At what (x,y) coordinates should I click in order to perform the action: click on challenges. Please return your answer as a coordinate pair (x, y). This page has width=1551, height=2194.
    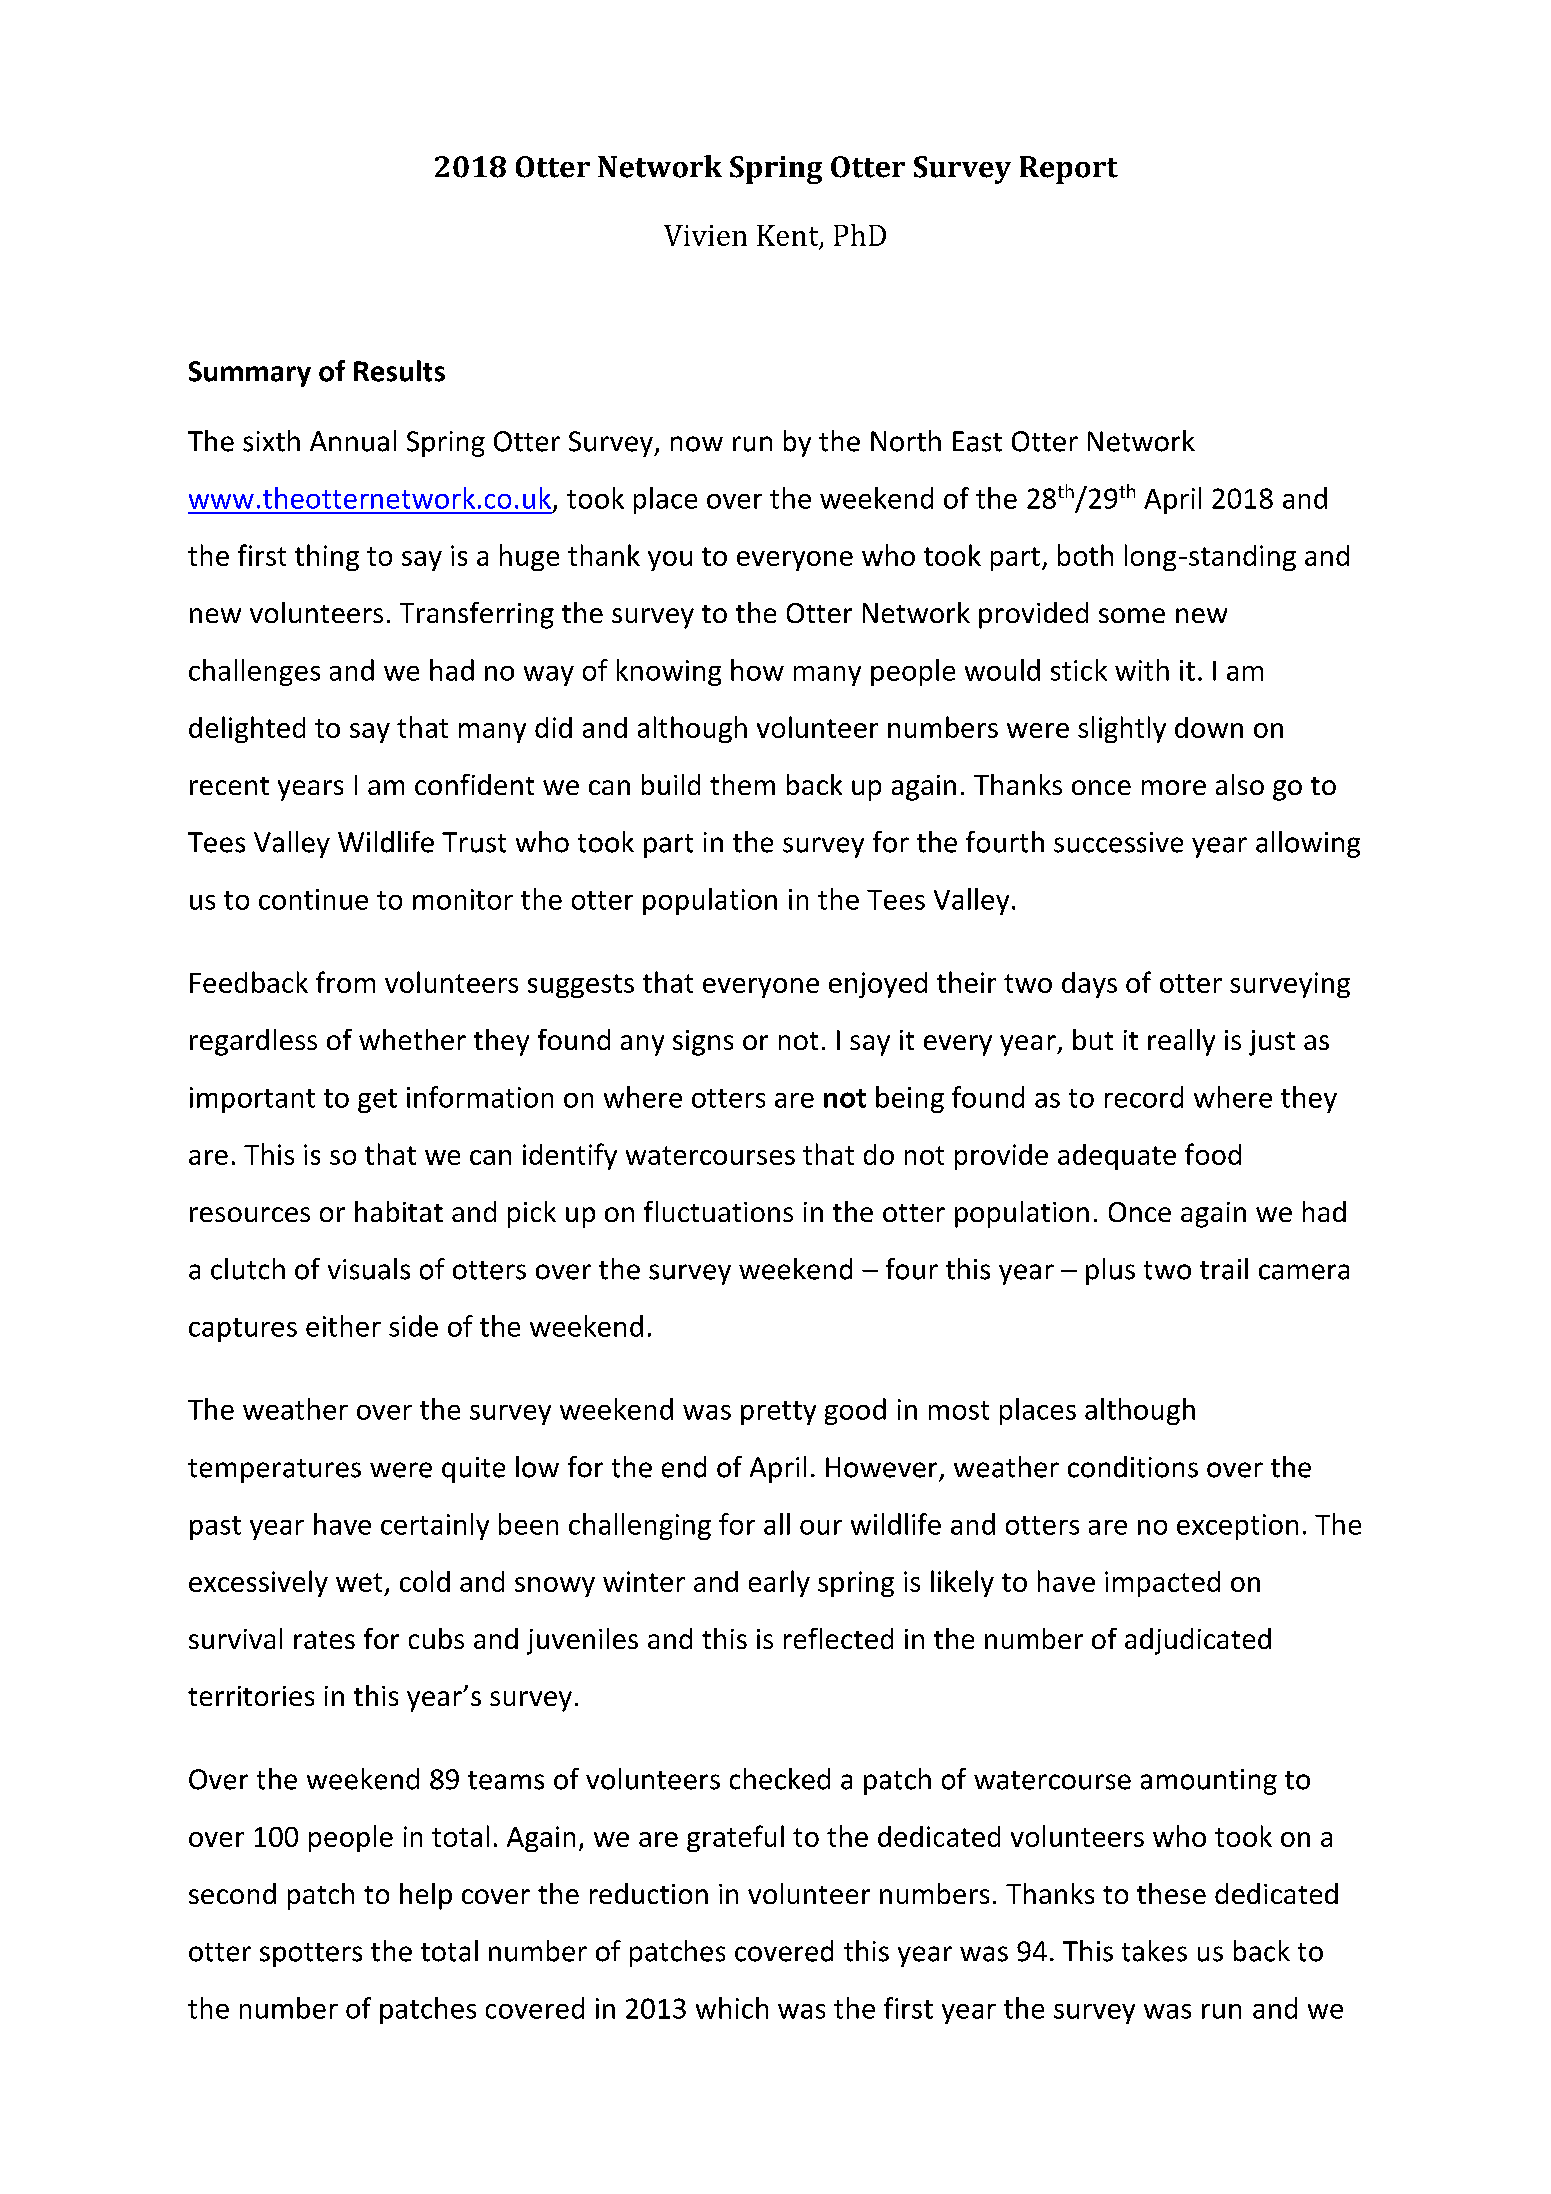
    Looking at the image, I should click on (254, 672).
